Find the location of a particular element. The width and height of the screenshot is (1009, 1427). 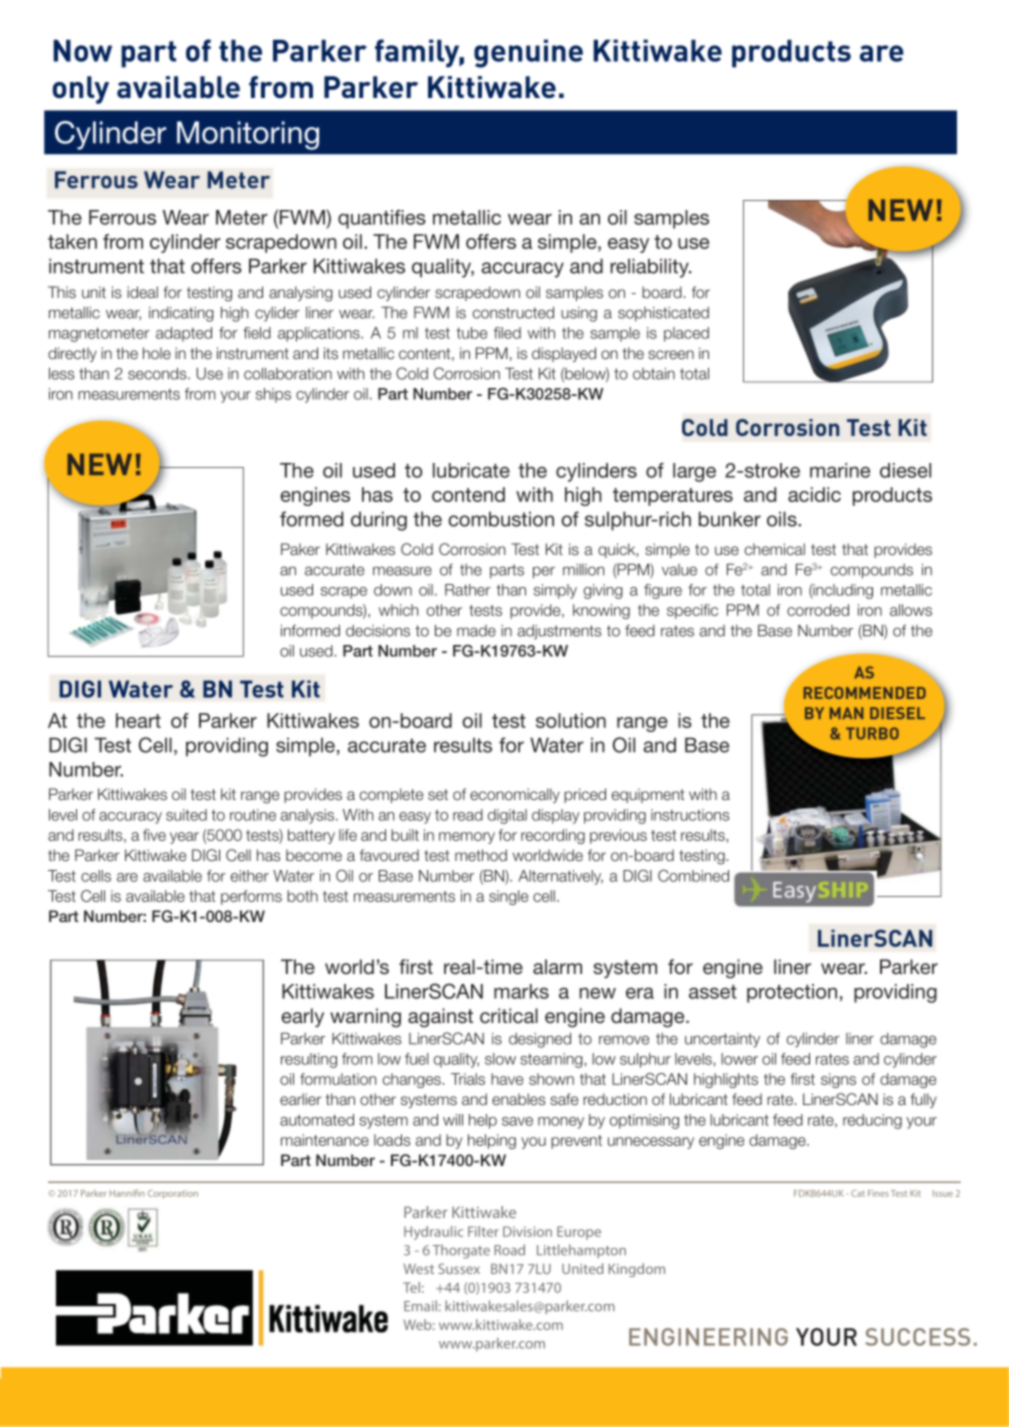

tube is located at coordinates (471, 333).
